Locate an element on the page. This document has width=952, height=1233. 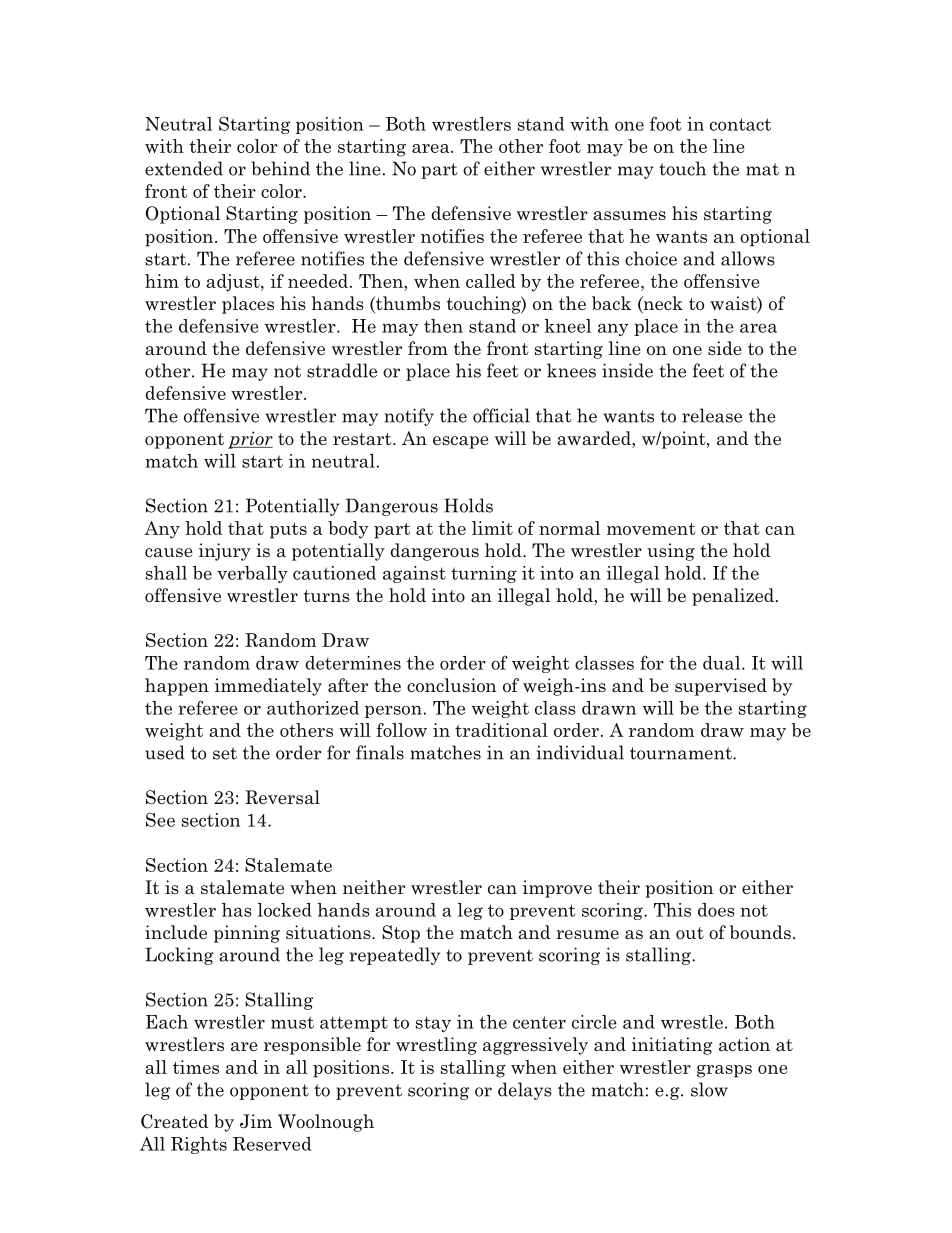
penalized is located at coordinates (733, 597).
